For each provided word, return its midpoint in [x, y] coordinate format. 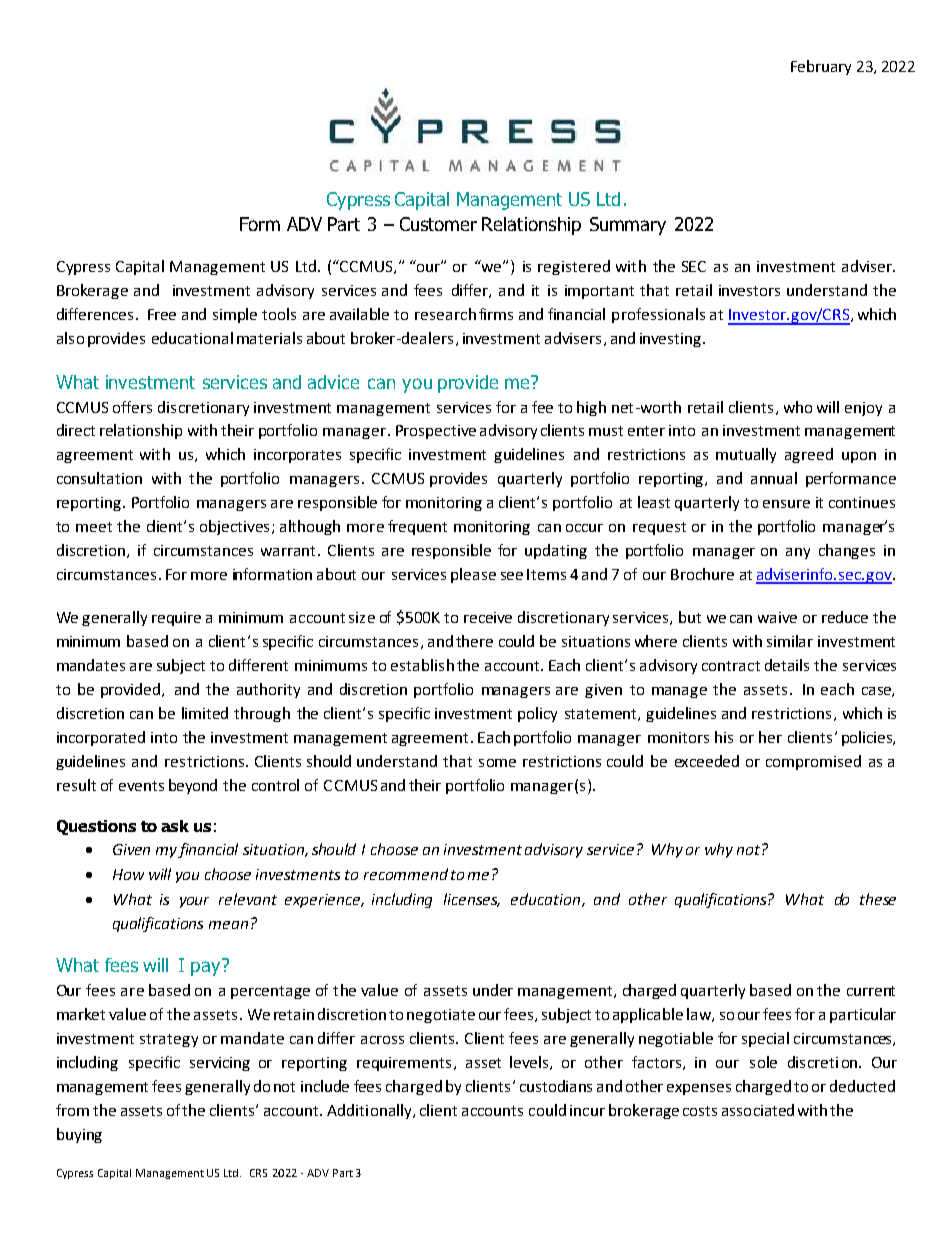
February [821, 67]
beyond [193, 786]
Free [162, 314]
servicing [220, 1064]
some [497, 763]
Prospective [436, 432]
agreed [809, 455]
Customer [438, 224]
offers [132, 407]
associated [758, 1110]
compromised [813, 762]
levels [530, 1063]
